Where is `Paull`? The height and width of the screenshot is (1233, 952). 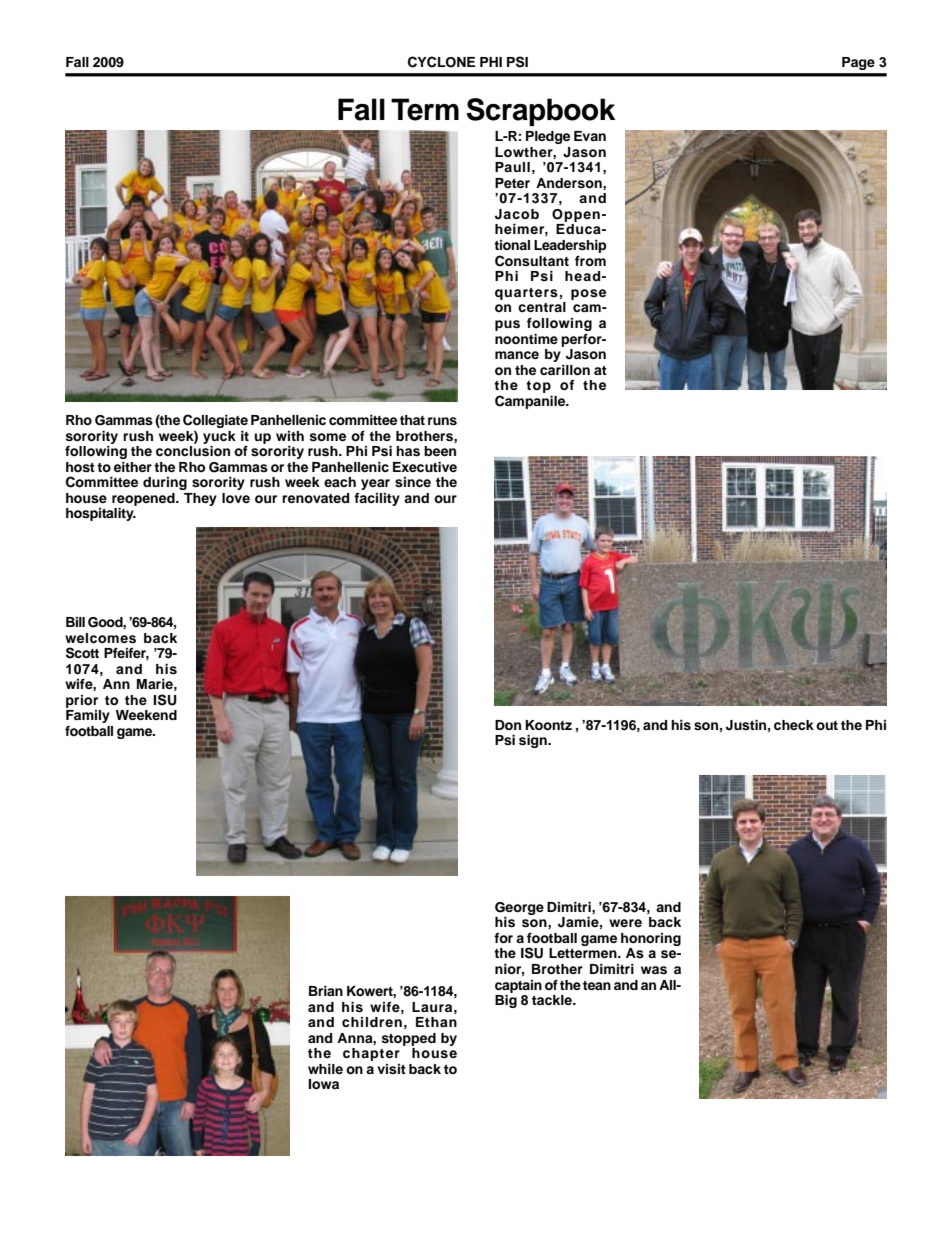 Paull is located at coordinates (512, 167).
